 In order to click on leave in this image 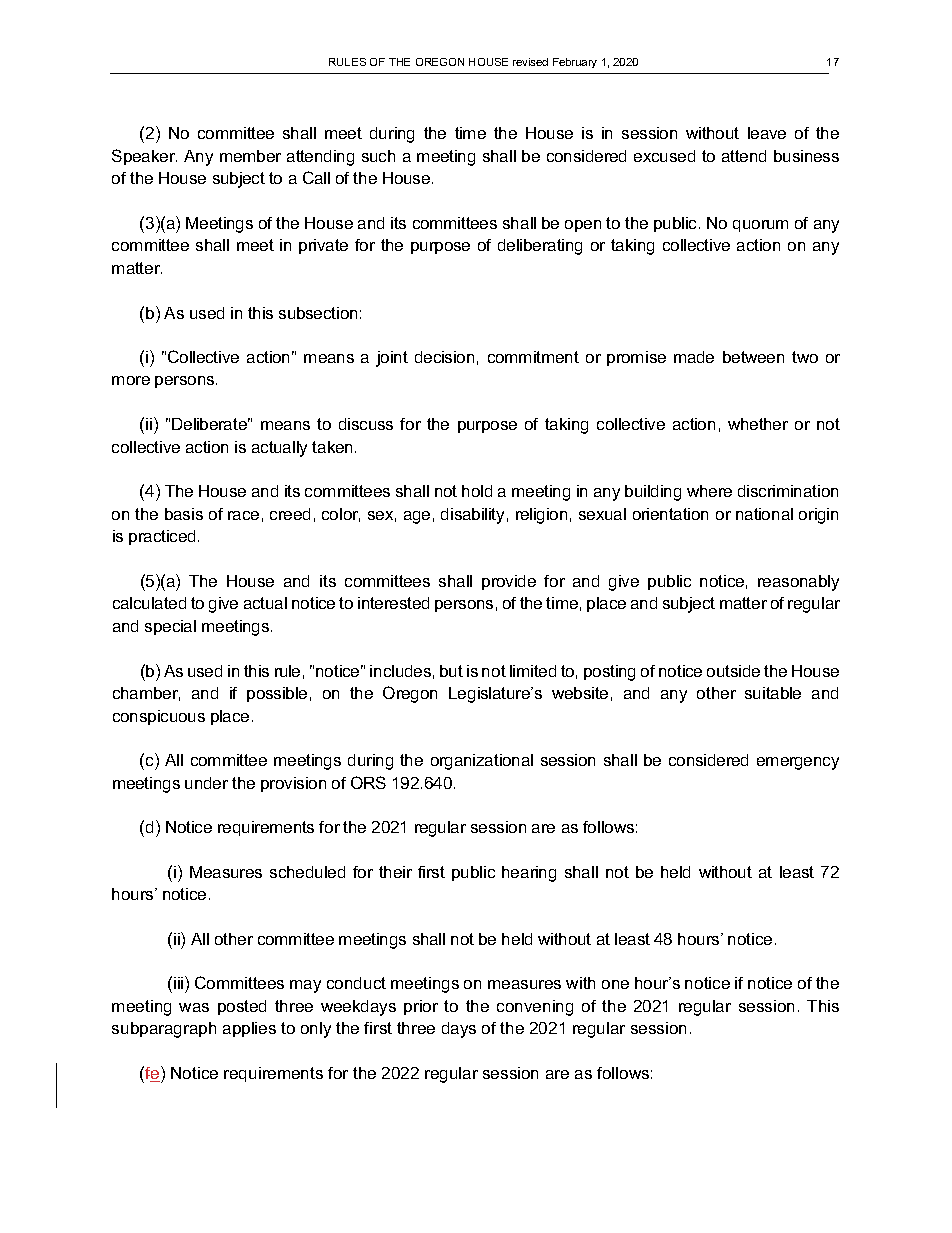, I will do `click(767, 133)`.
